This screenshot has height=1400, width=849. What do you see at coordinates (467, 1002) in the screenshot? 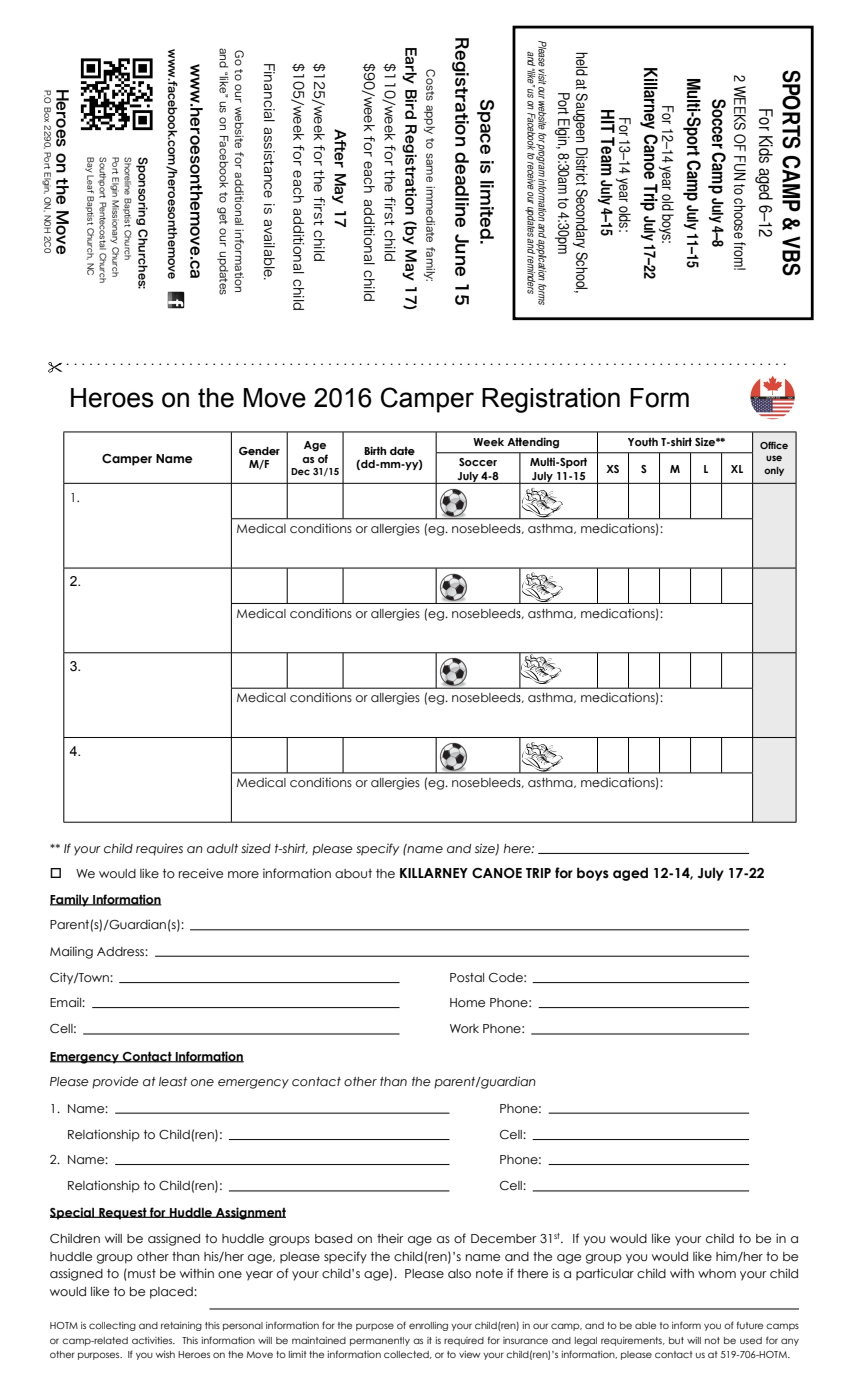
I see `Home` at bounding box center [467, 1002].
